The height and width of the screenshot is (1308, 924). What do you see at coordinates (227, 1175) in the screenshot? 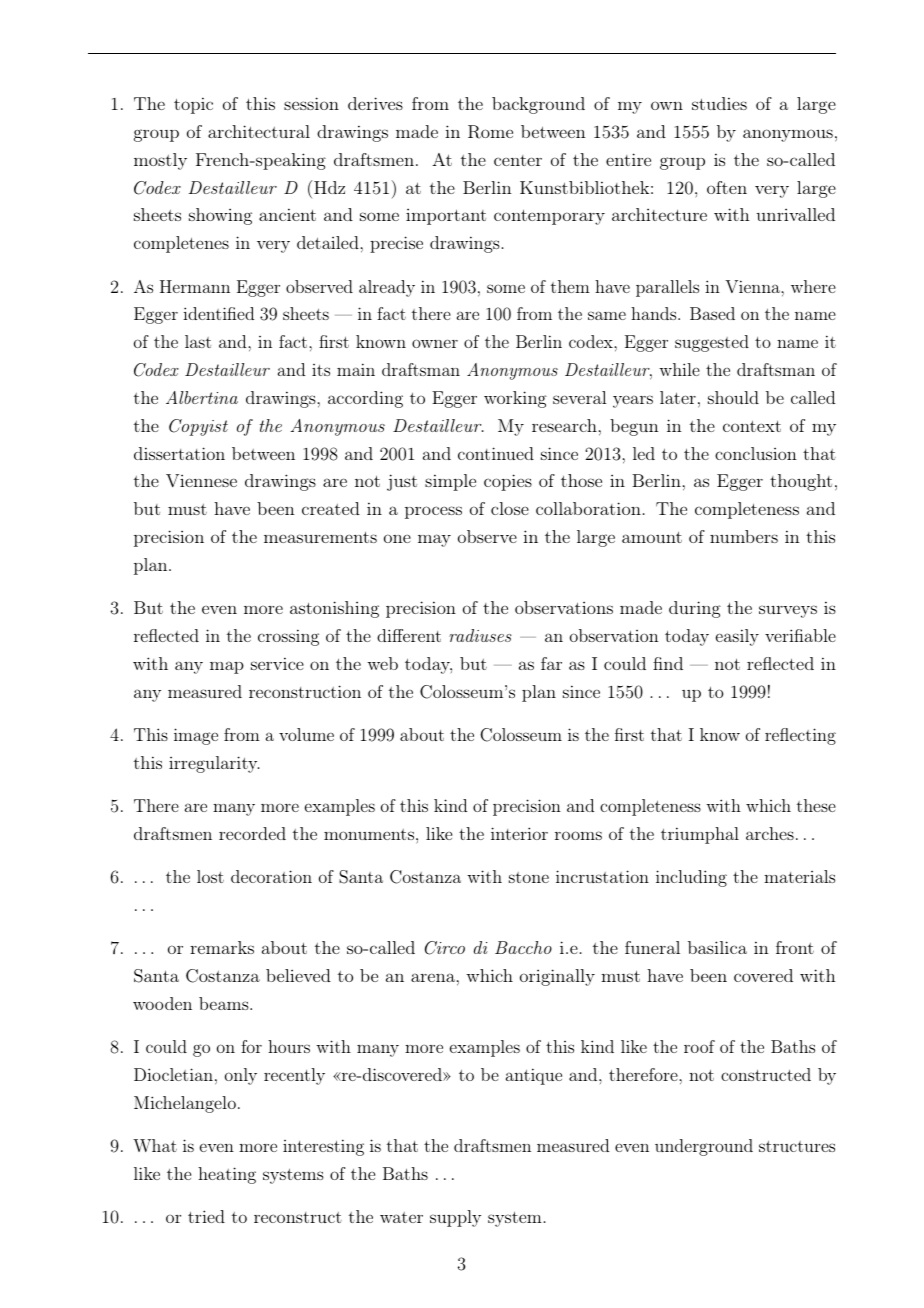
I see `heating` at bounding box center [227, 1175].
